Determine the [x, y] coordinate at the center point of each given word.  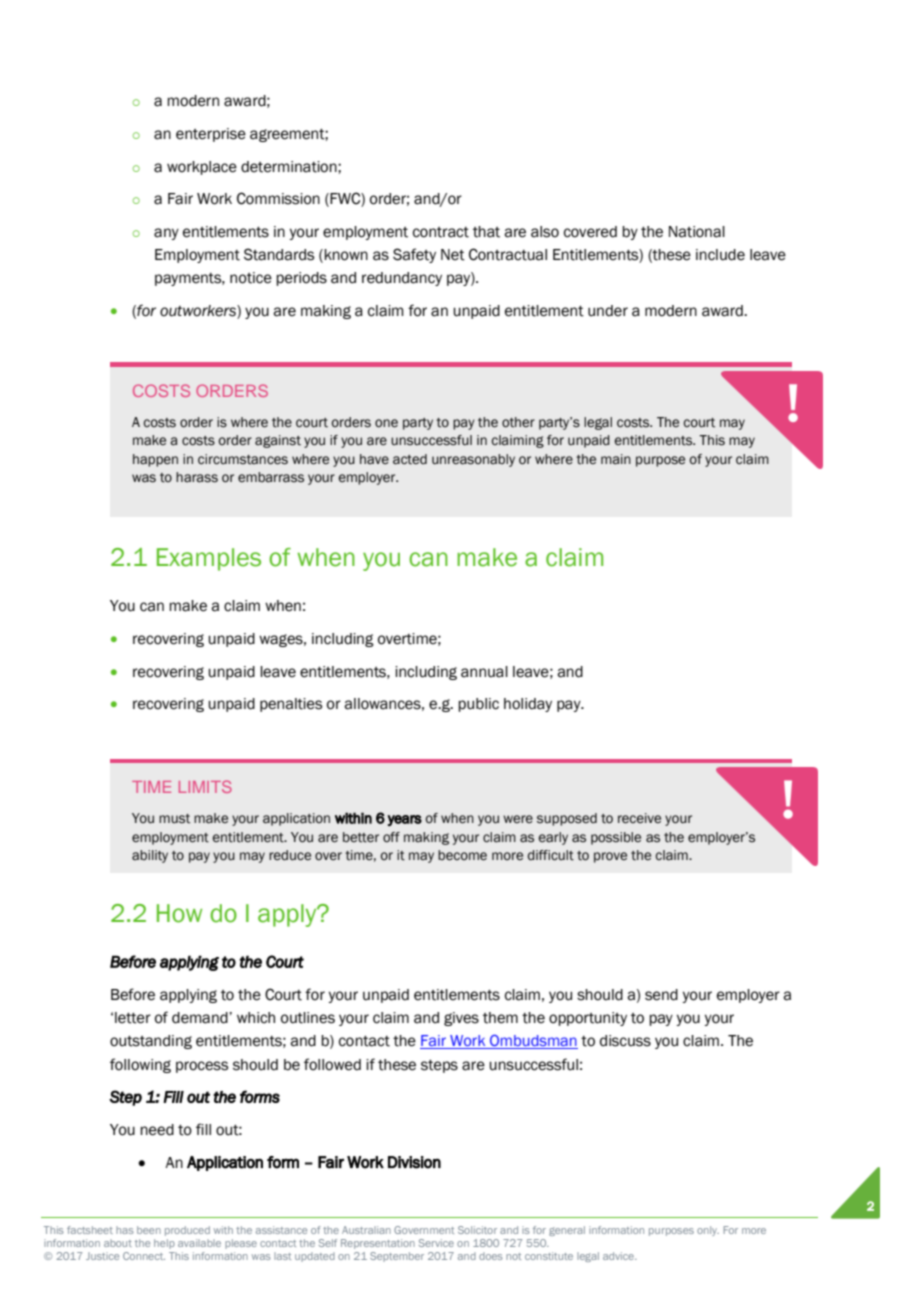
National [697, 232]
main [616, 459]
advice [619, 1256]
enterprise [211, 135]
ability [150, 856]
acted [410, 459]
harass [197, 477]
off [391, 837]
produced [187, 1231]
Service [436, 1243]
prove [610, 857]
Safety [414, 255]
